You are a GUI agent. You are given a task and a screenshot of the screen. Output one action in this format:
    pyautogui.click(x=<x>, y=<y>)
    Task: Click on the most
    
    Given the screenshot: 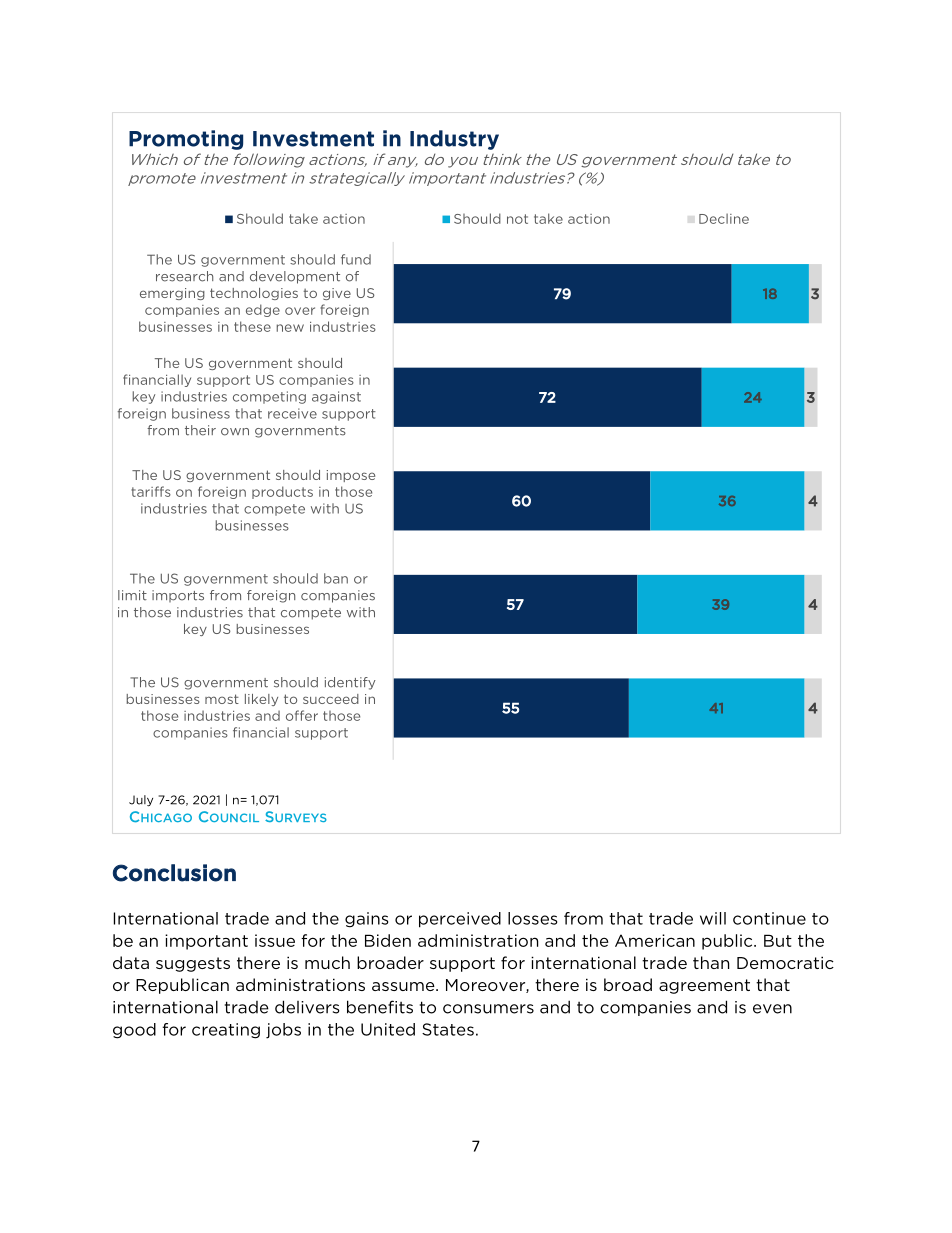 What is the action you would take?
    pyautogui.click(x=222, y=699)
